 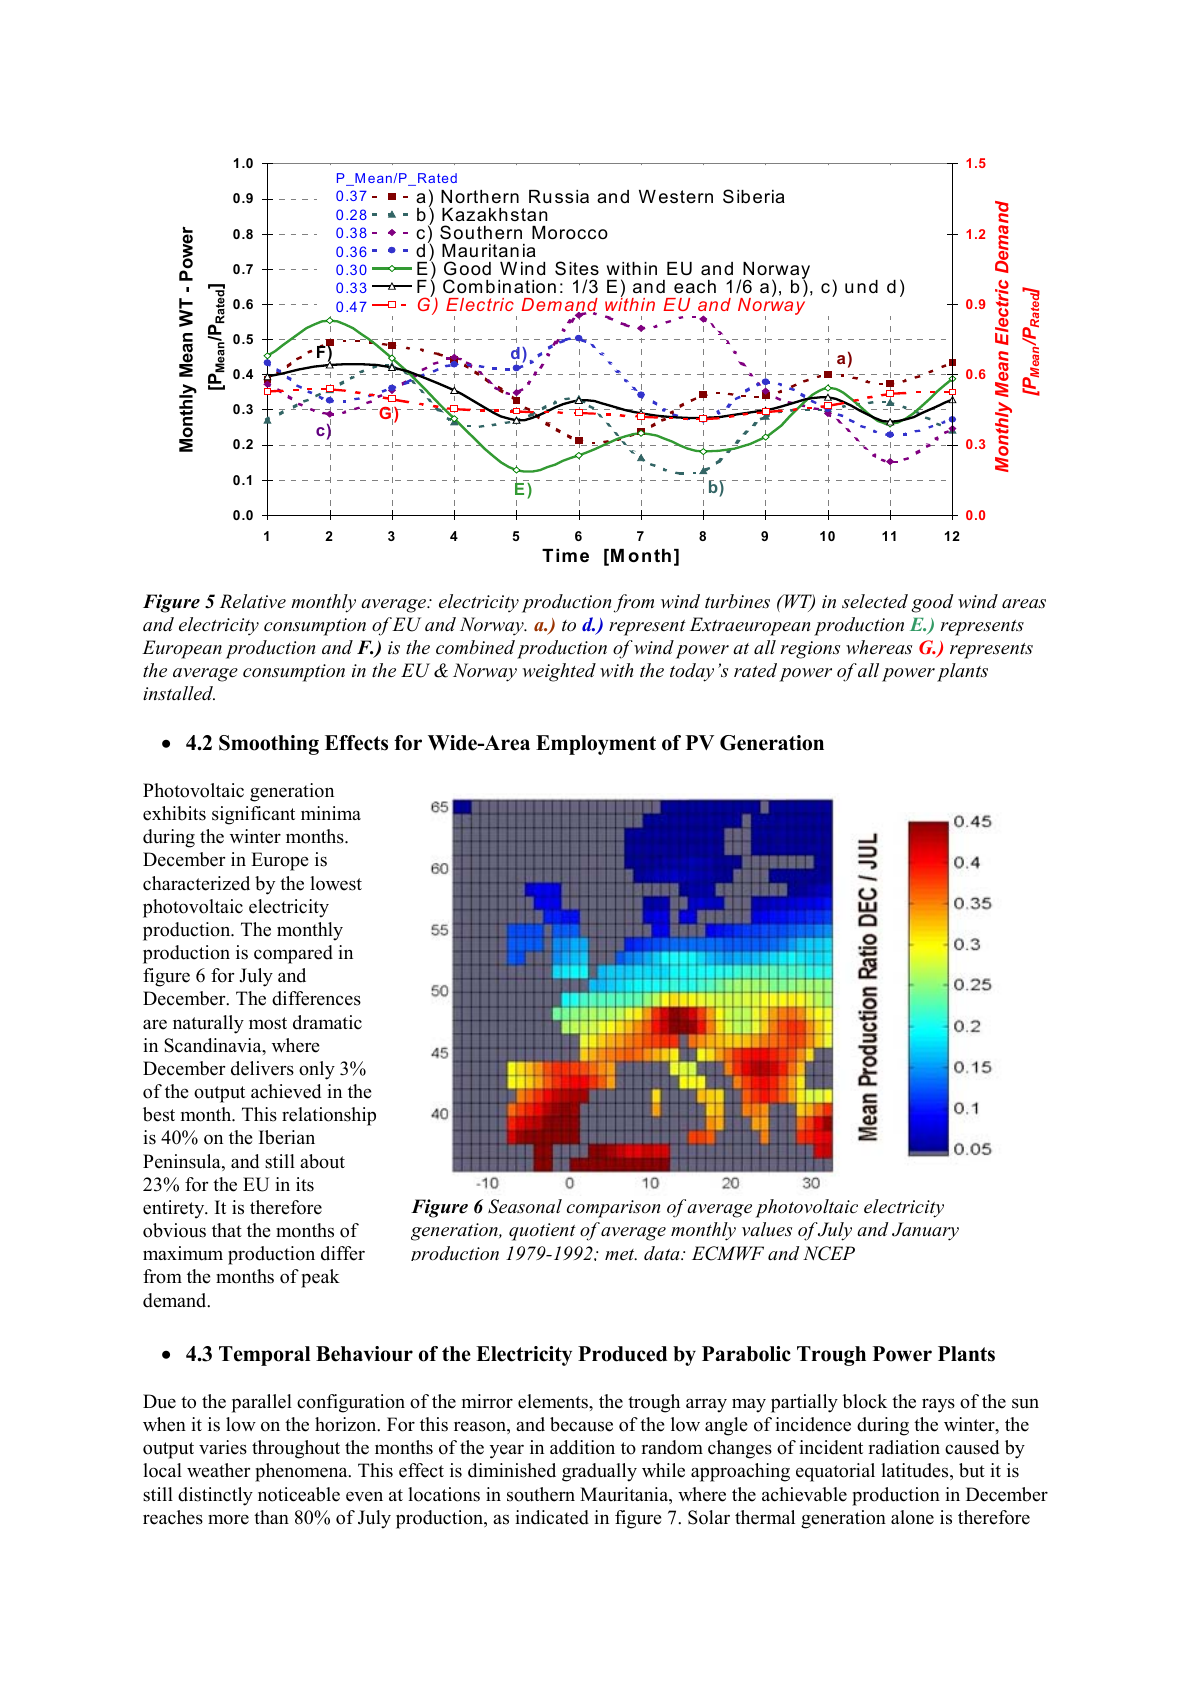 What do you see at coordinates (577, 268) in the image?
I see `Sites` at bounding box center [577, 268].
